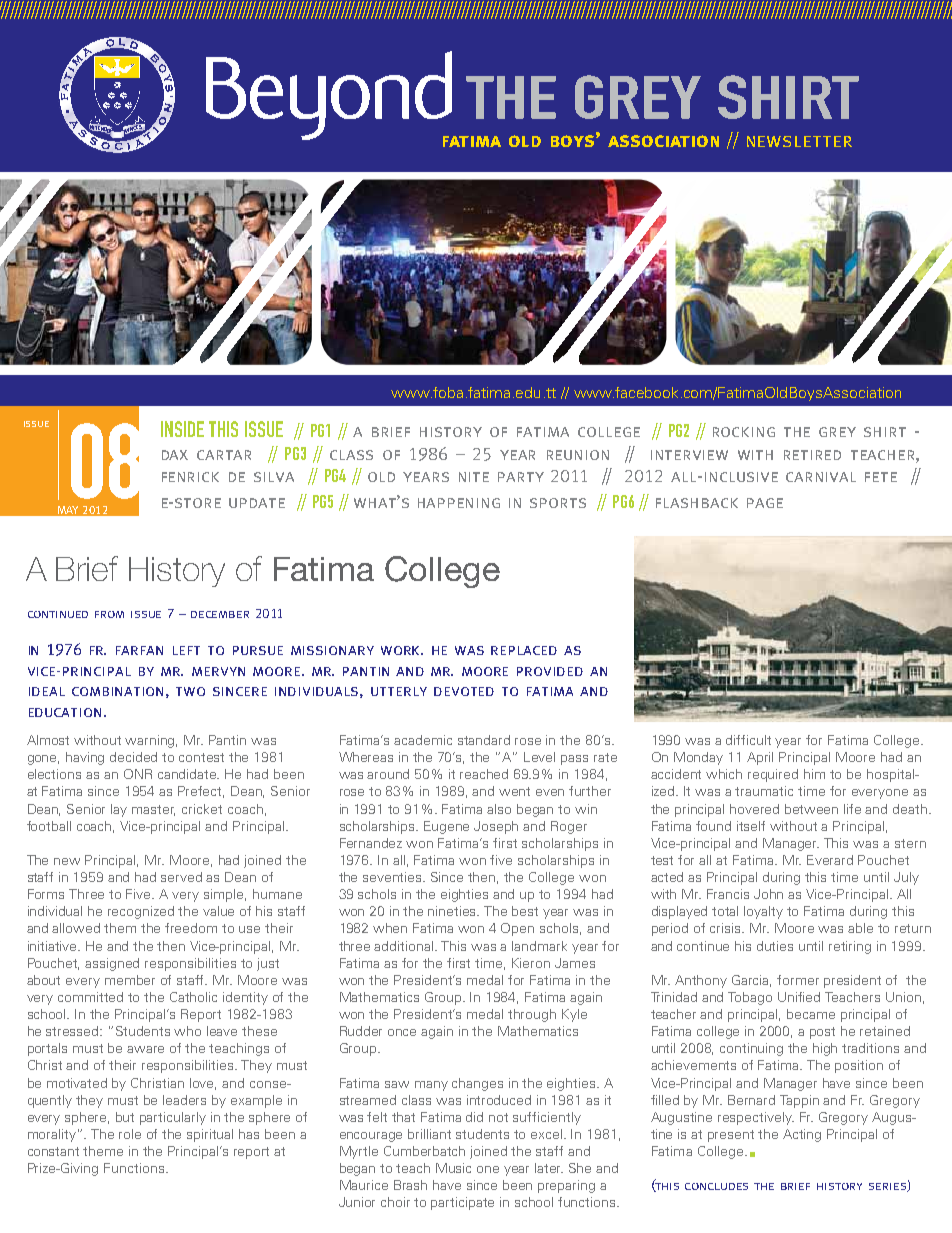 The width and height of the screenshot is (952, 1233). I want to click on Music, so click(453, 1168).
